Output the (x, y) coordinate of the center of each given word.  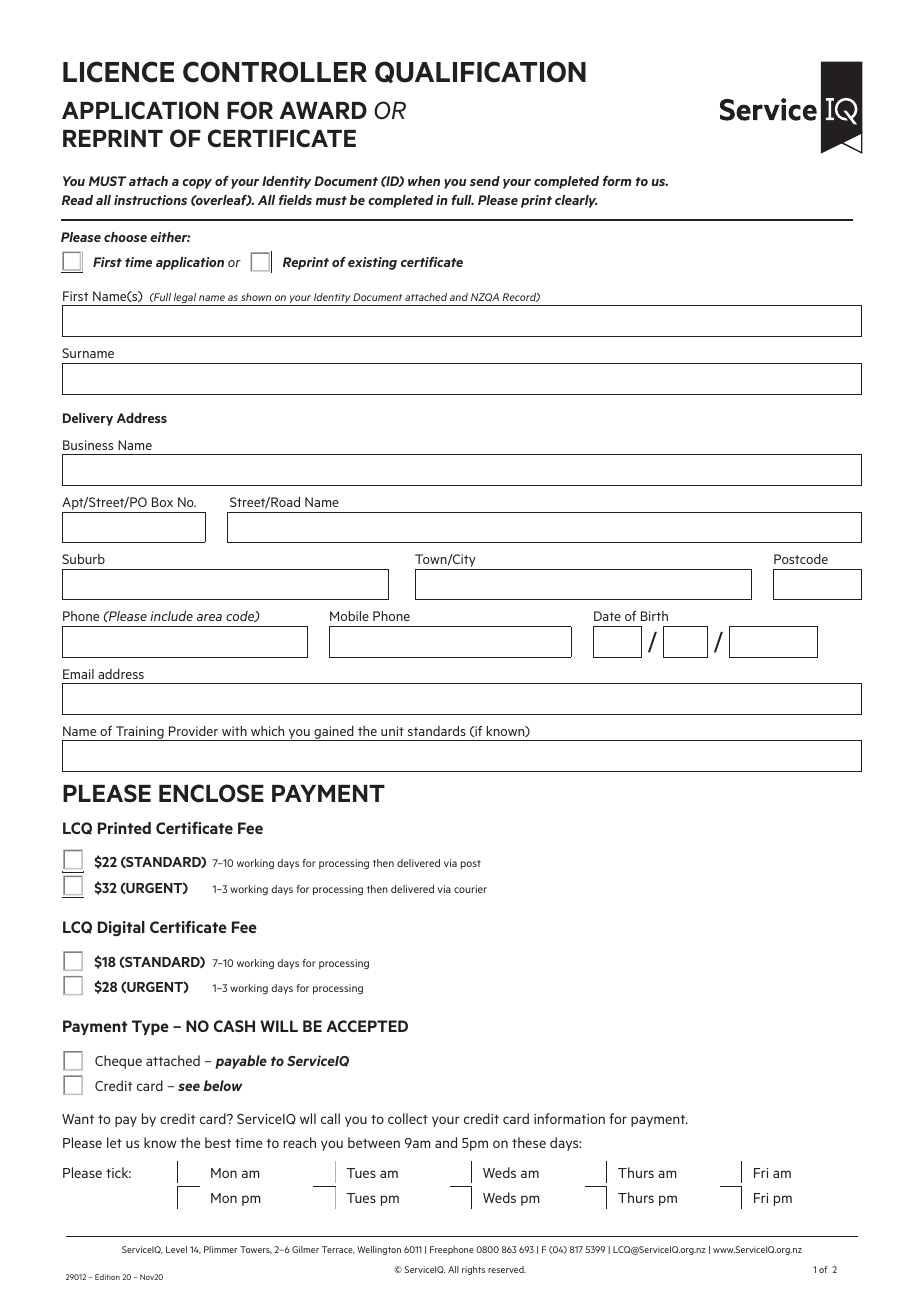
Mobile (349, 616)
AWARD (323, 110)
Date (607, 616)
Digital (121, 929)
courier (470, 889)
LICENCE (118, 72)
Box (162, 502)
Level (176, 1249)
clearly (576, 201)
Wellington (379, 1250)
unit (392, 731)
